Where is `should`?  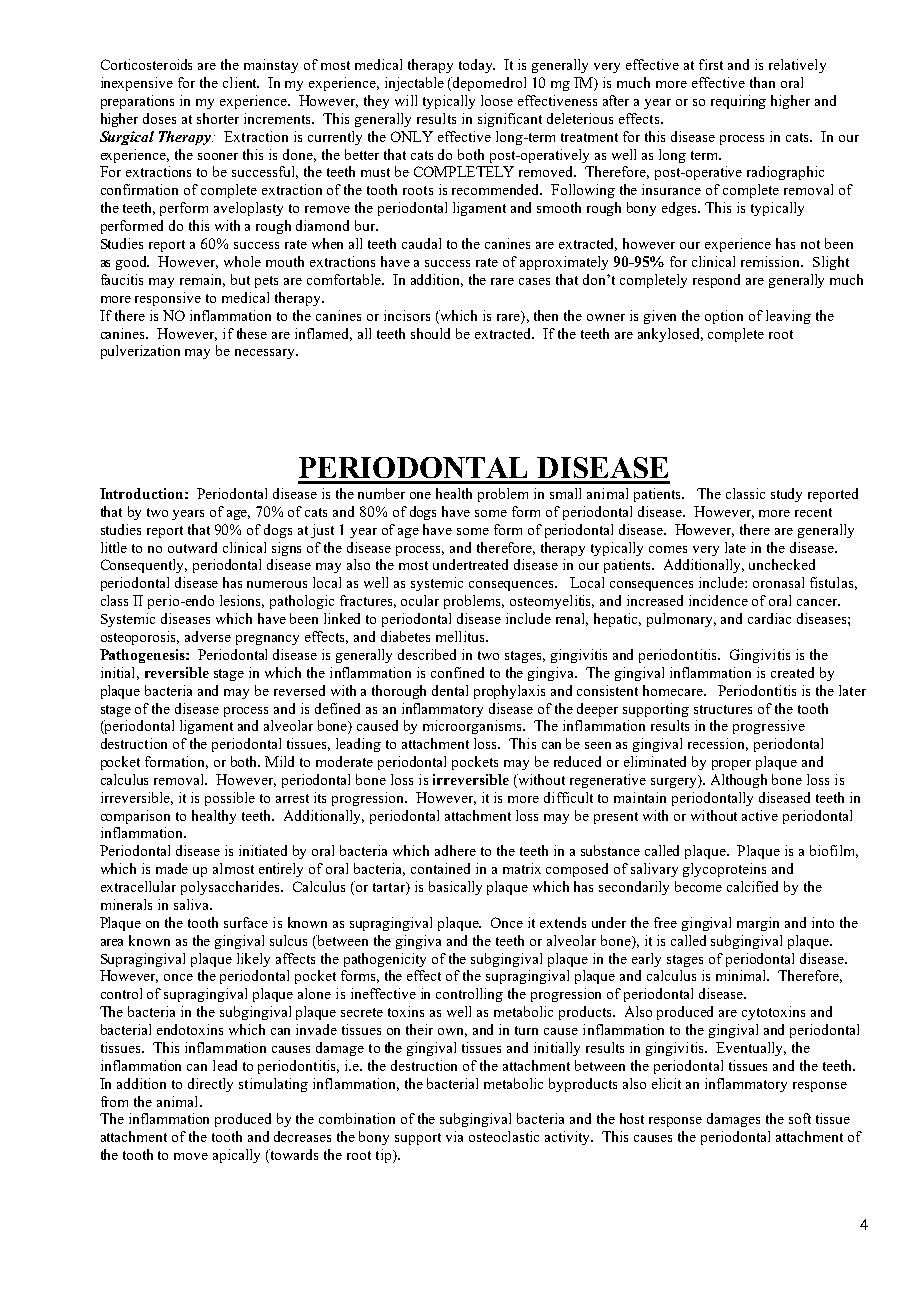 should is located at coordinates (430, 333).
